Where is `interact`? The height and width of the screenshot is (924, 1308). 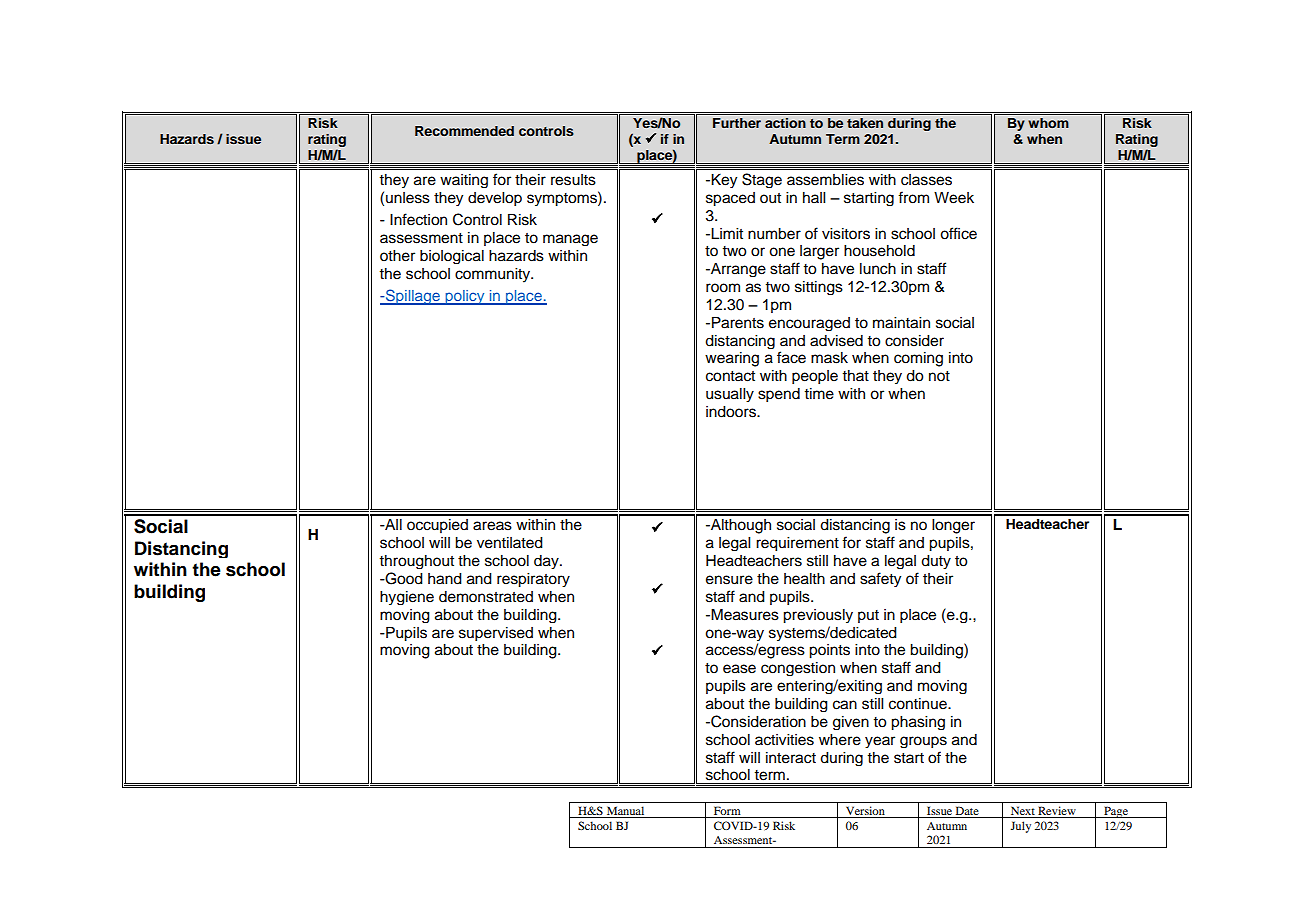
interact is located at coordinates (791, 758).
